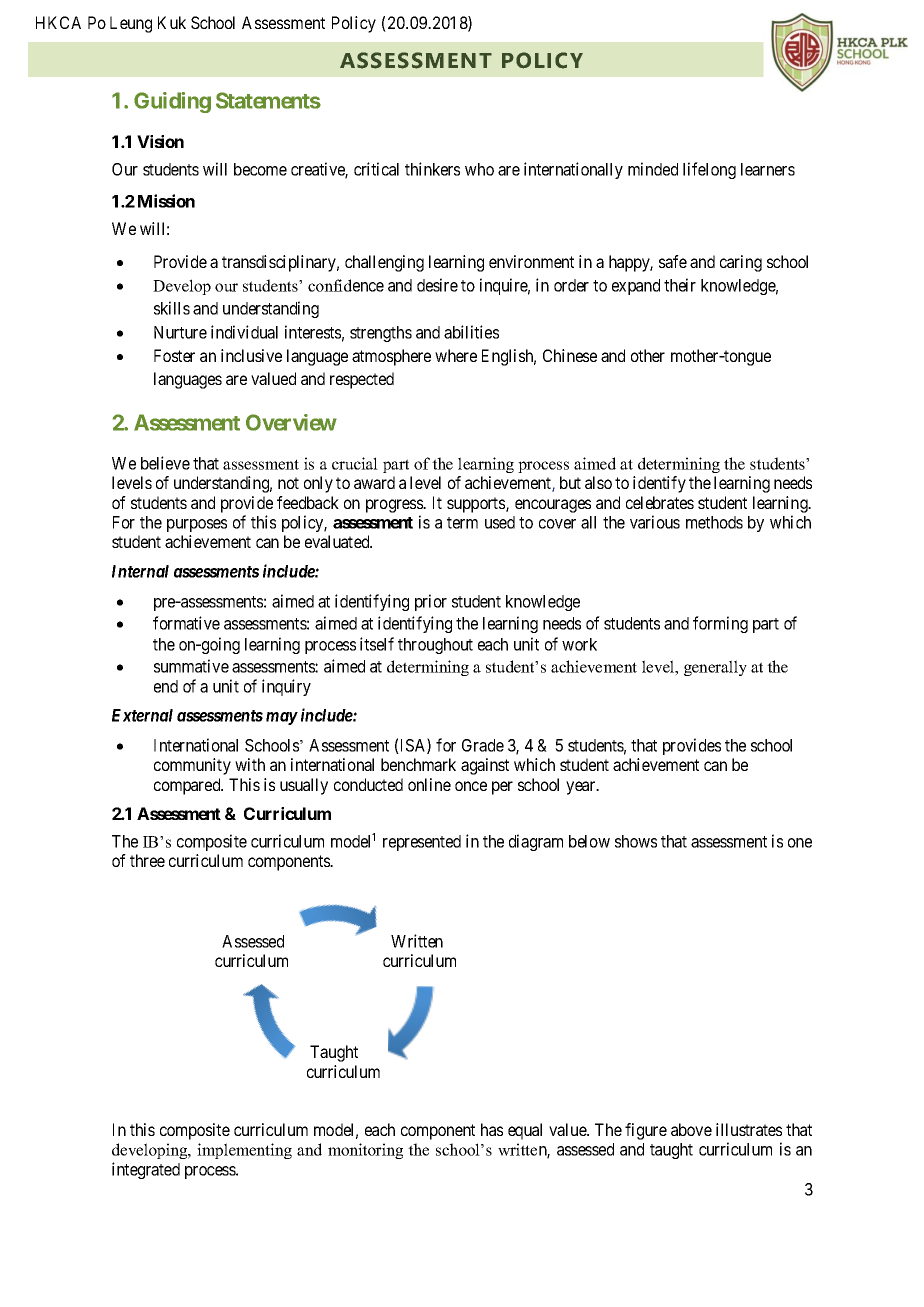  What do you see at coordinates (422, 843) in the screenshot?
I see `represented` at bounding box center [422, 843].
